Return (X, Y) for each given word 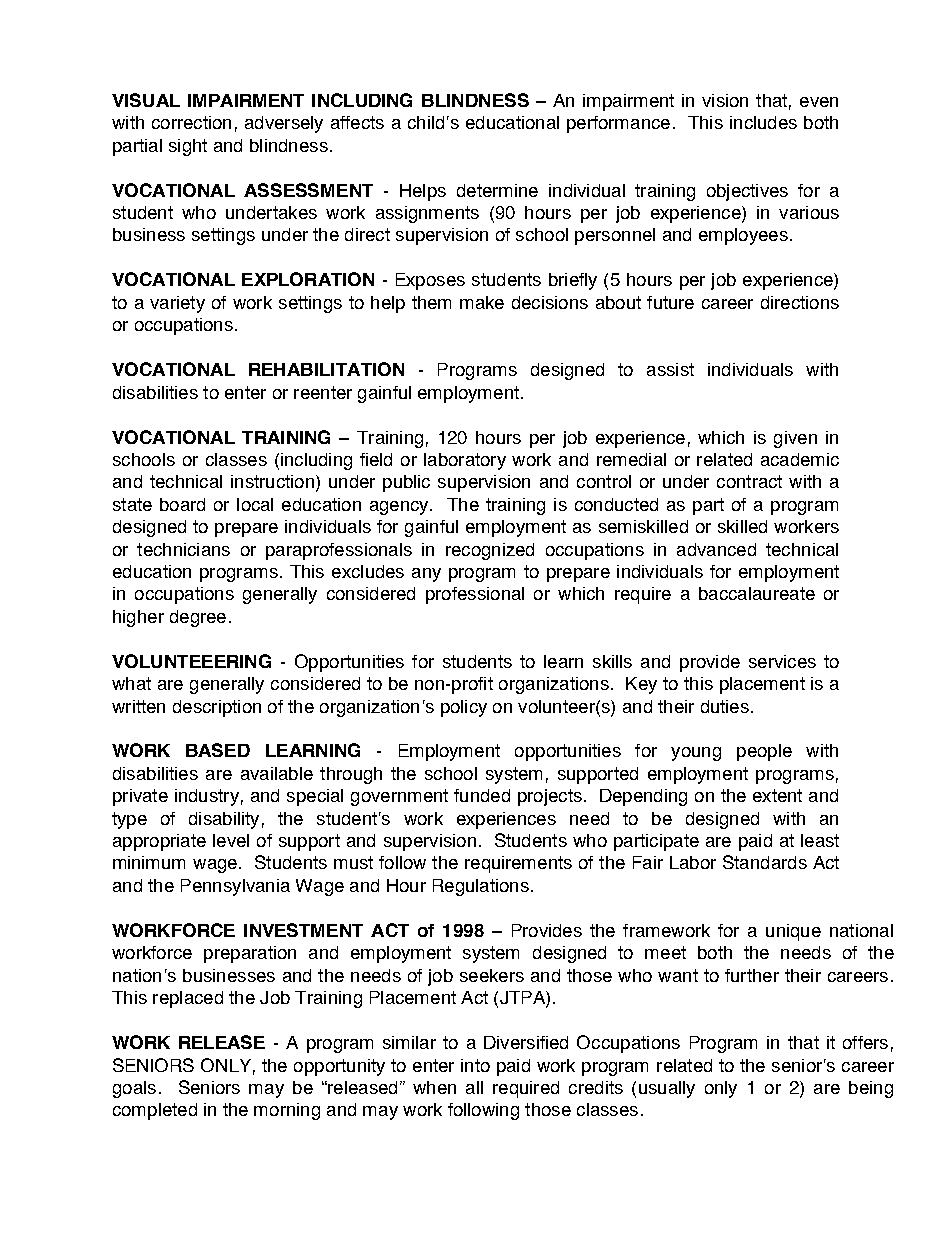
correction (191, 122)
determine (497, 190)
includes (763, 122)
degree (198, 618)
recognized (490, 551)
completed (155, 1111)
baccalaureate (757, 593)
